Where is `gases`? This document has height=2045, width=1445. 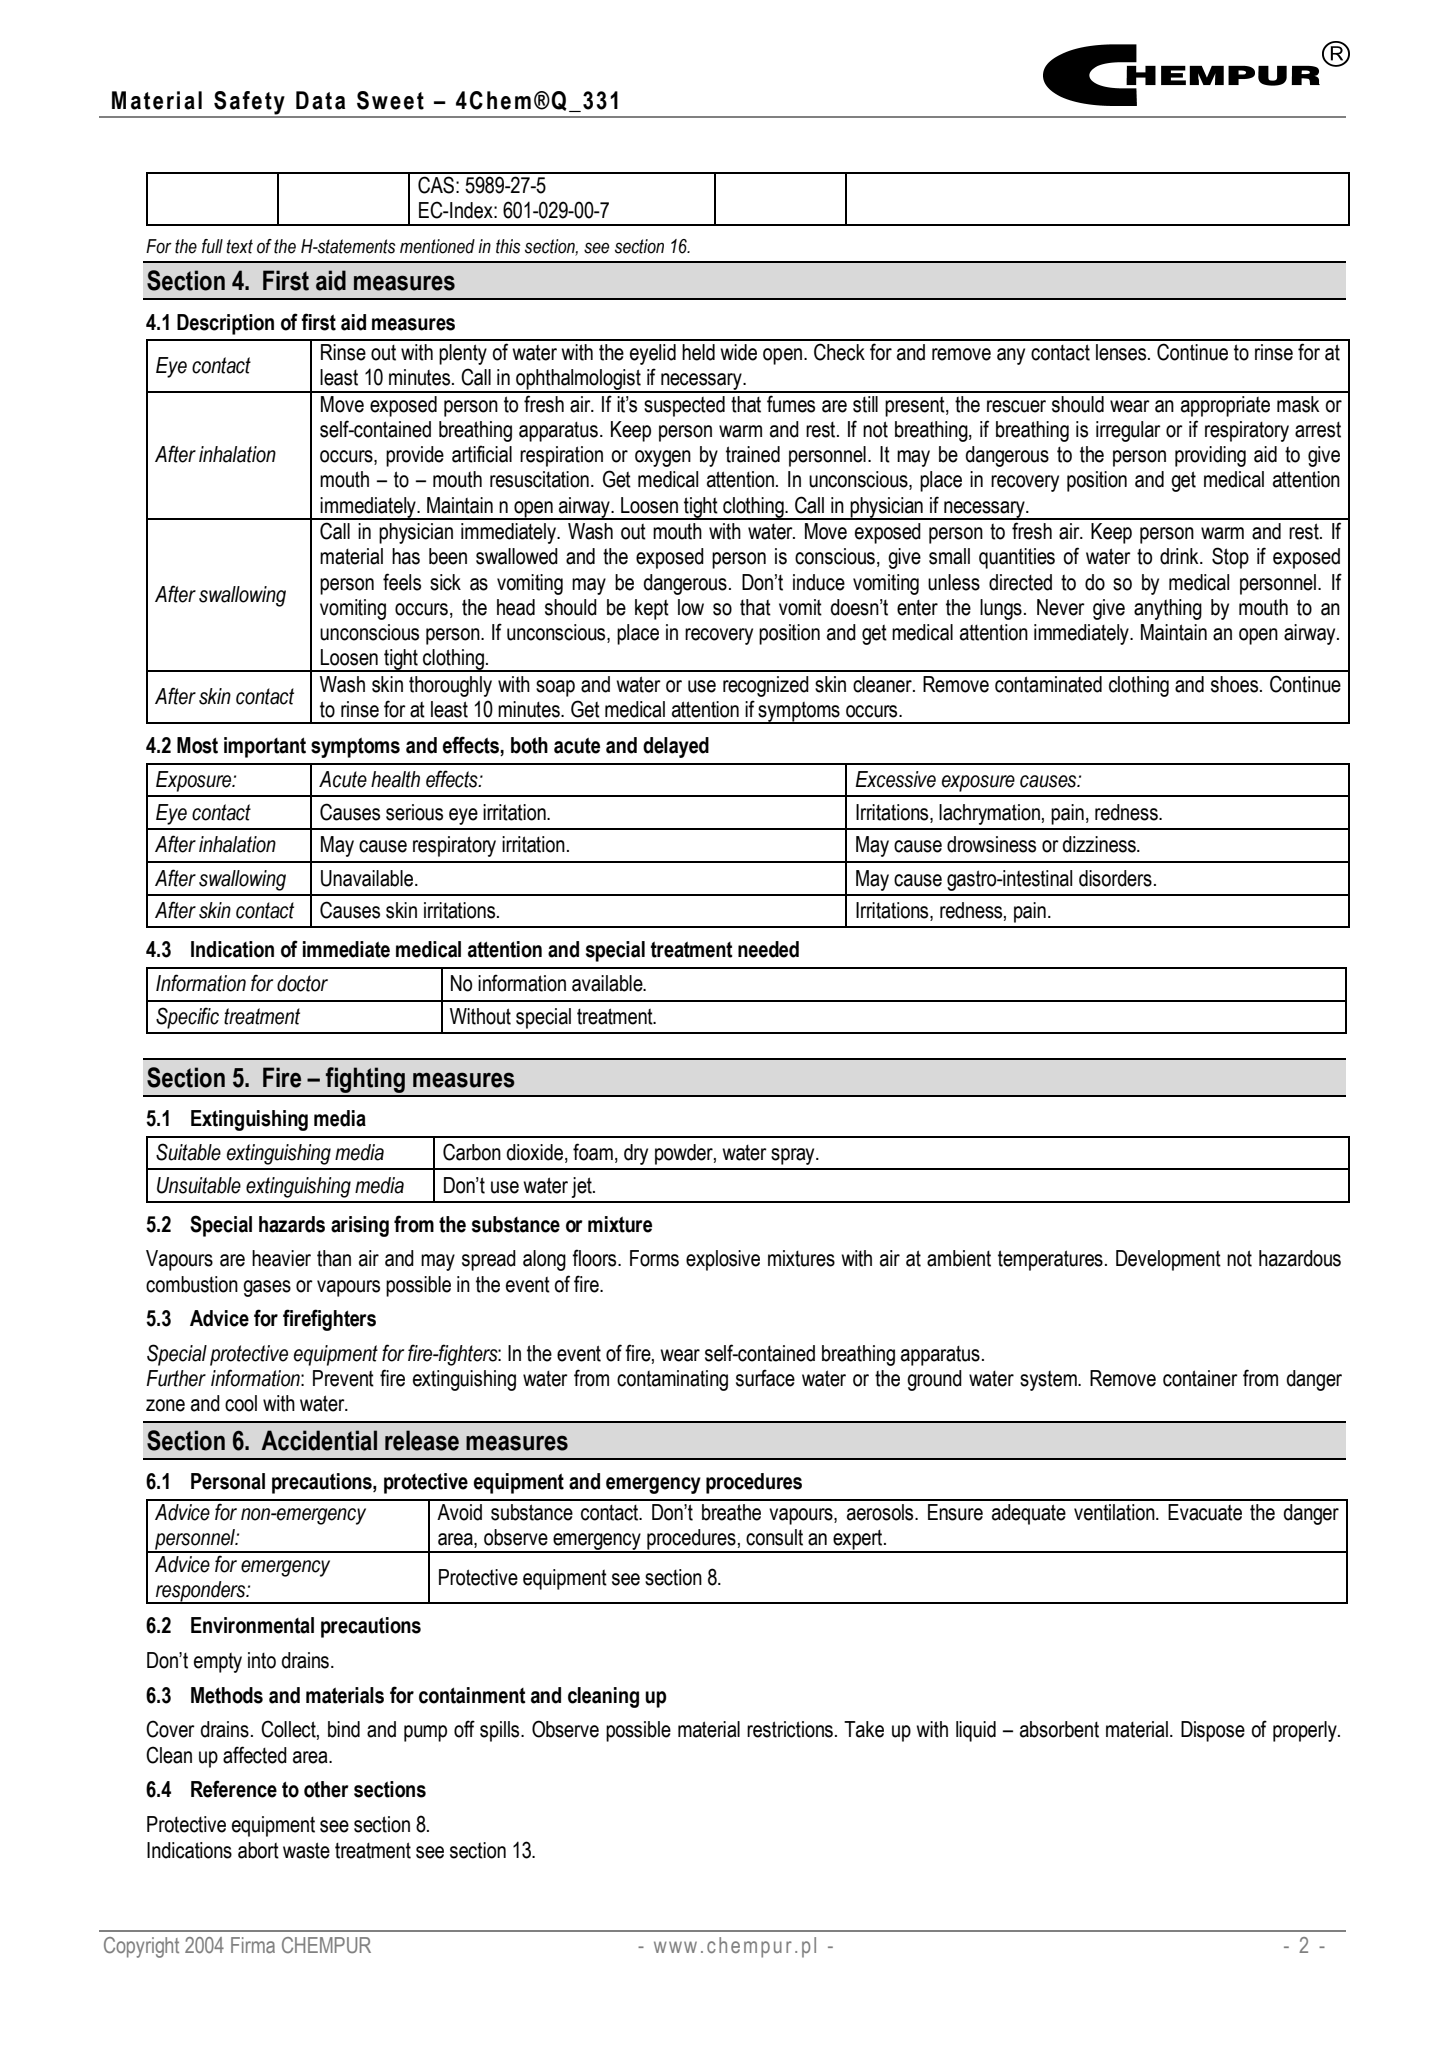
gases is located at coordinates (267, 1288).
